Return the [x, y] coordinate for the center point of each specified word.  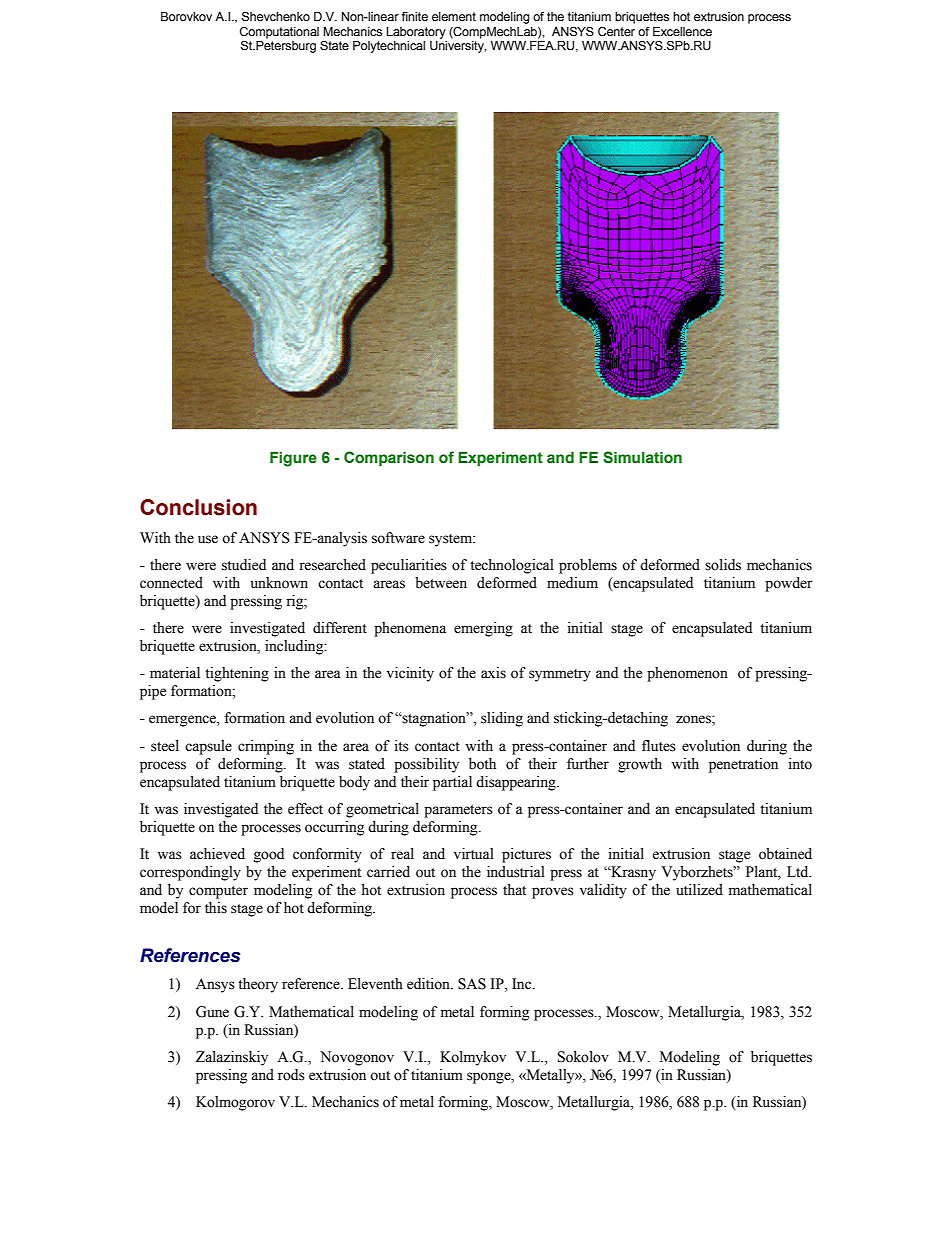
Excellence [682, 31]
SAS [472, 984]
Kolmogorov [235, 1103]
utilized [699, 890]
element [454, 16]
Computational [279, 33]
